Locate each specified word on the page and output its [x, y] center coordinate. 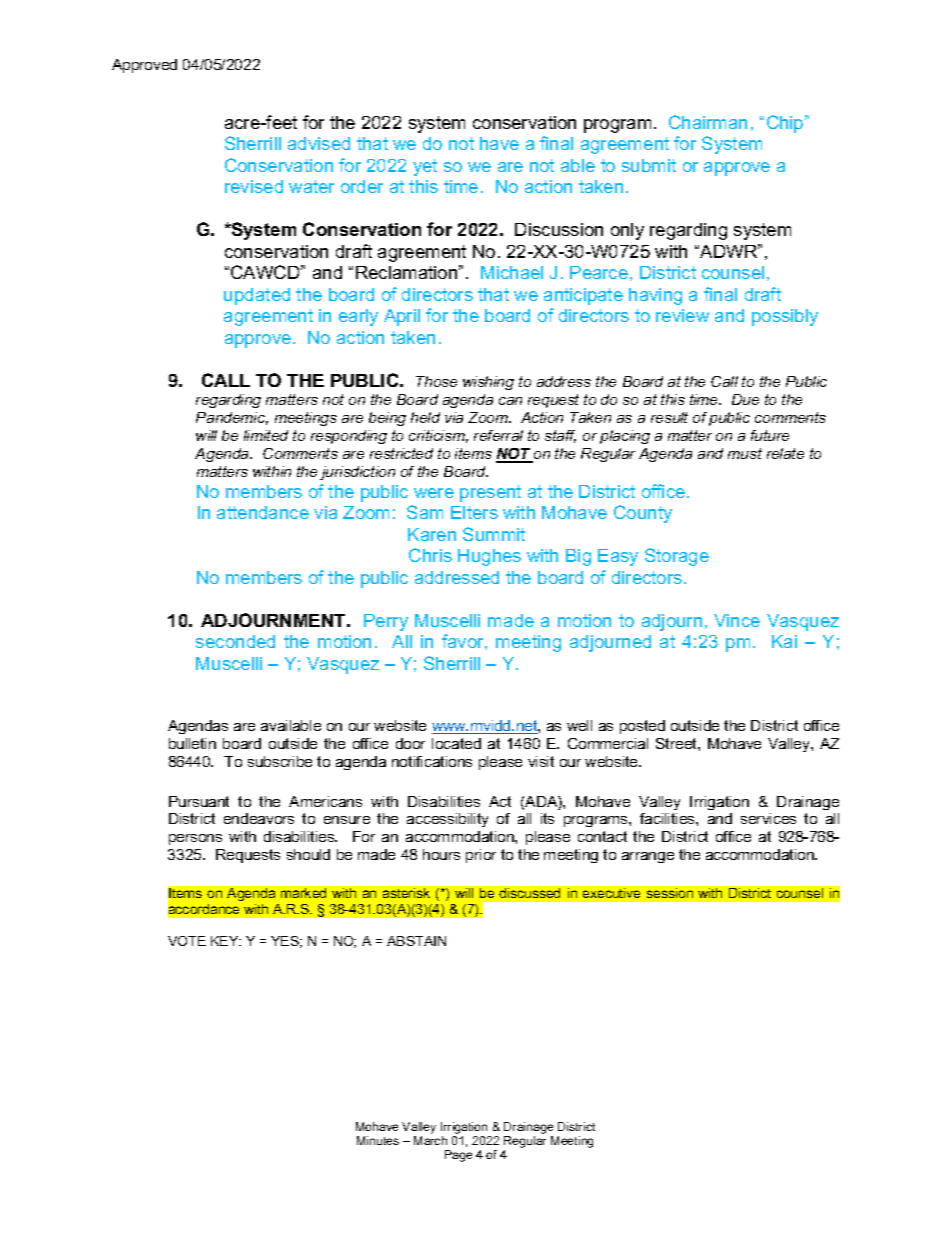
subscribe [280, 761]
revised [254, 186]
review [682, 315]
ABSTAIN [416, 941]
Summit [494, 534]
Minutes [378, 1140]
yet [425, 167]
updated [257, 296]
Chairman [708, 122]
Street [677, 743]
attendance [263, 512]
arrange [648, 857]
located [456, 743]
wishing [488, 383]
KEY [226, 941]
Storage [677, 557]
